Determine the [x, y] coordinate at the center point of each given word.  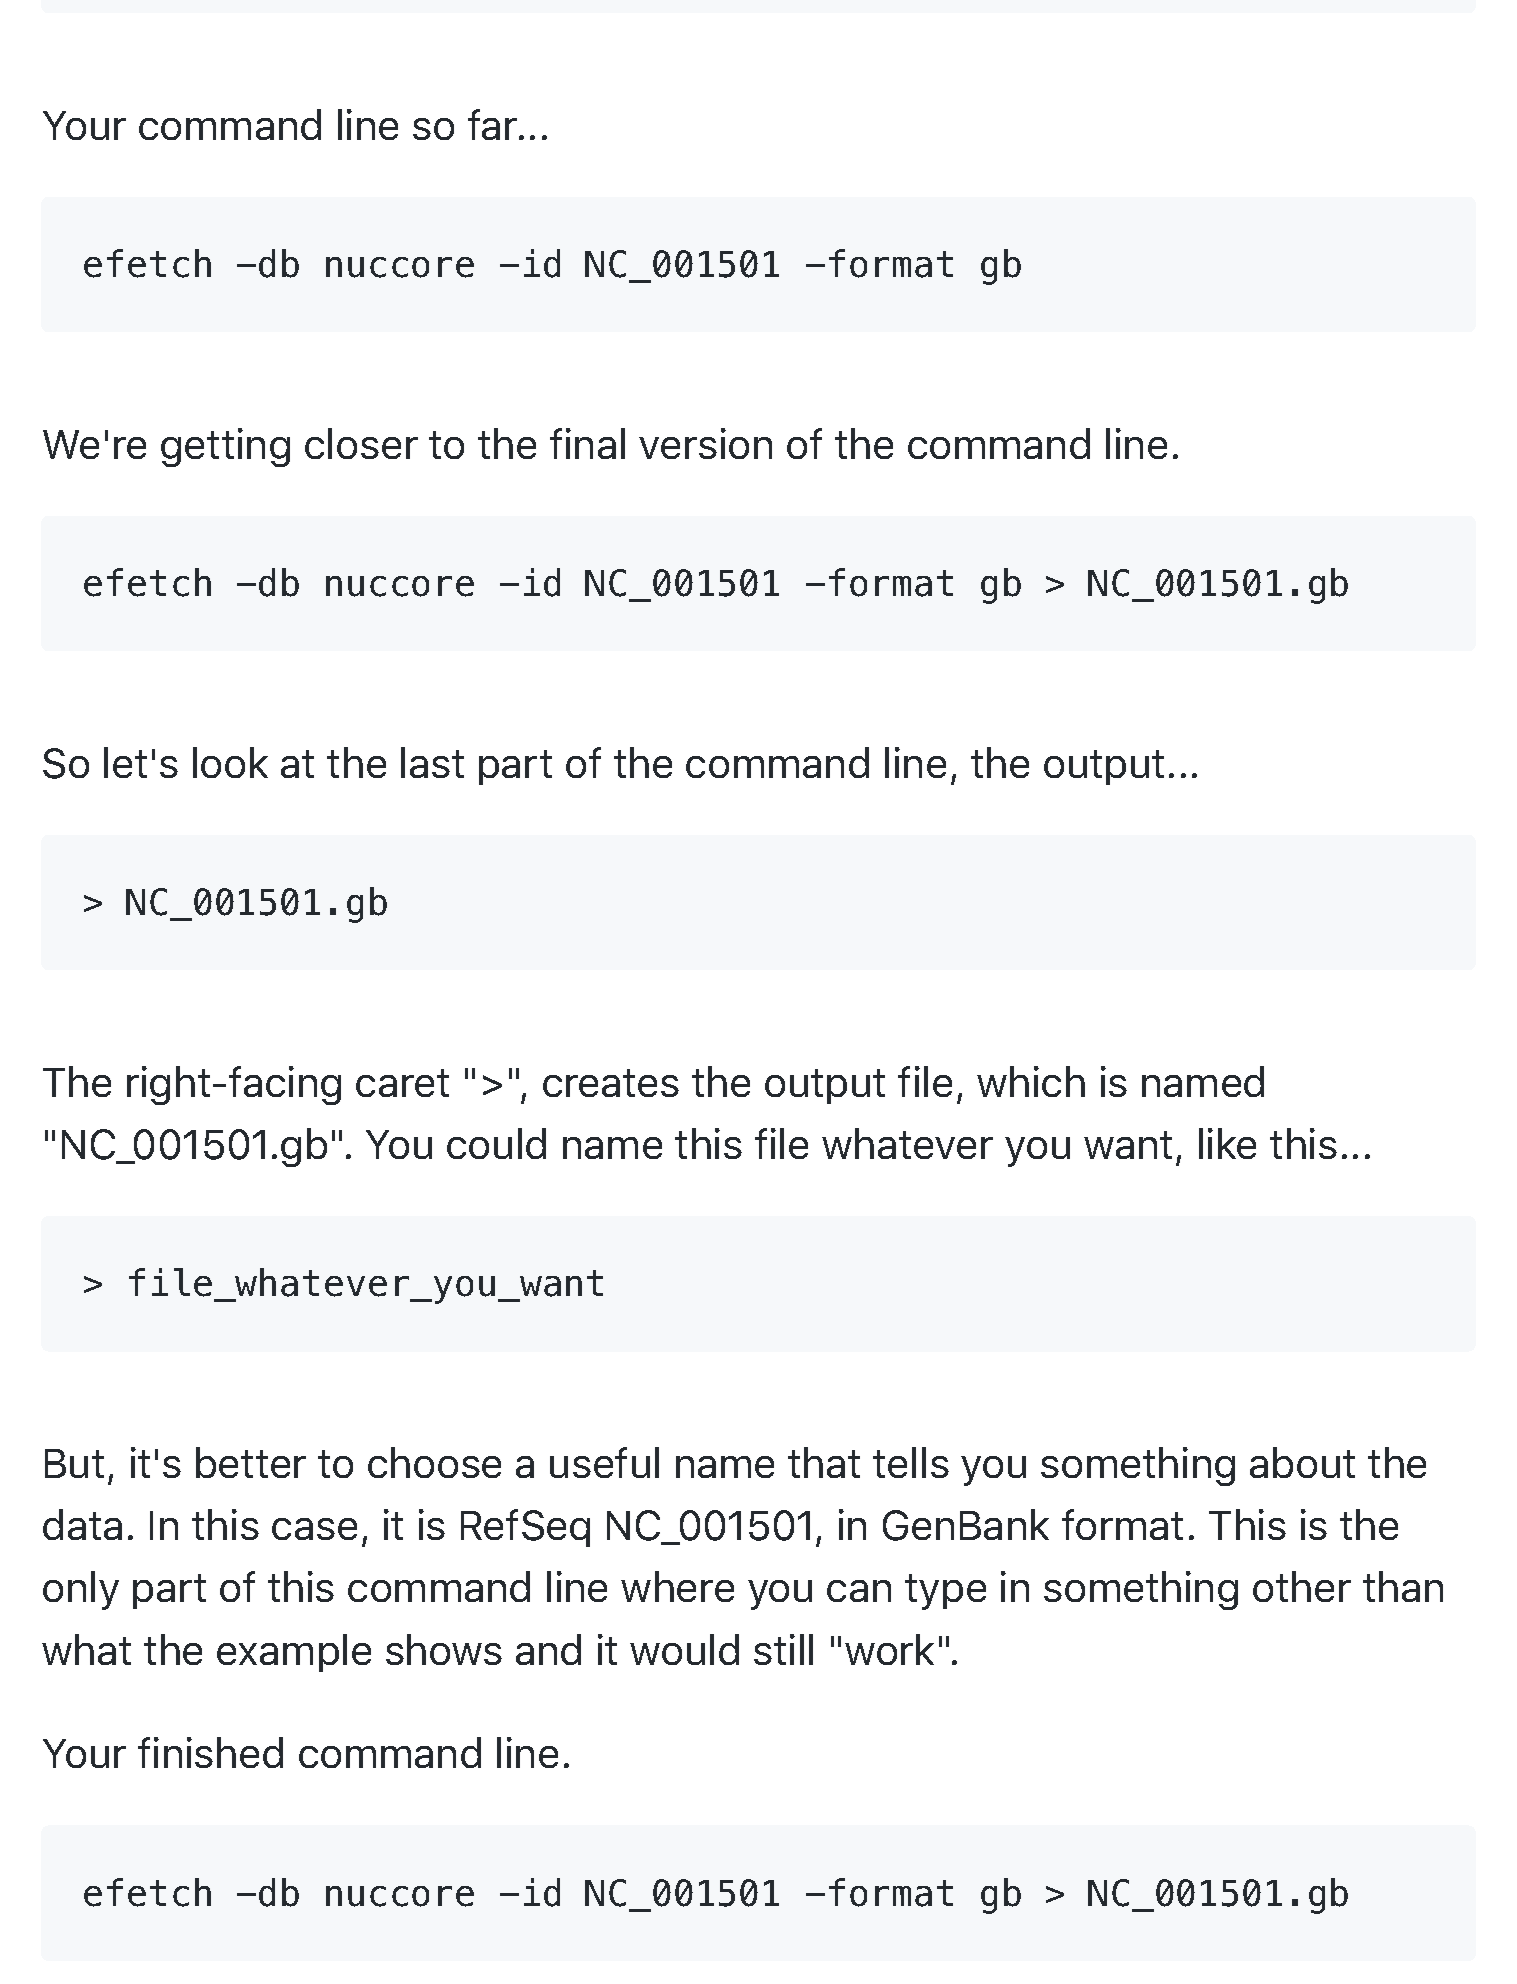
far [494, 124]
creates [611, 1083]
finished [210, 1752]
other [1302, 1586]
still [783, 1649]
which [1031, 1081]
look [230, 762]
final [587, 443]
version [705, 443]
